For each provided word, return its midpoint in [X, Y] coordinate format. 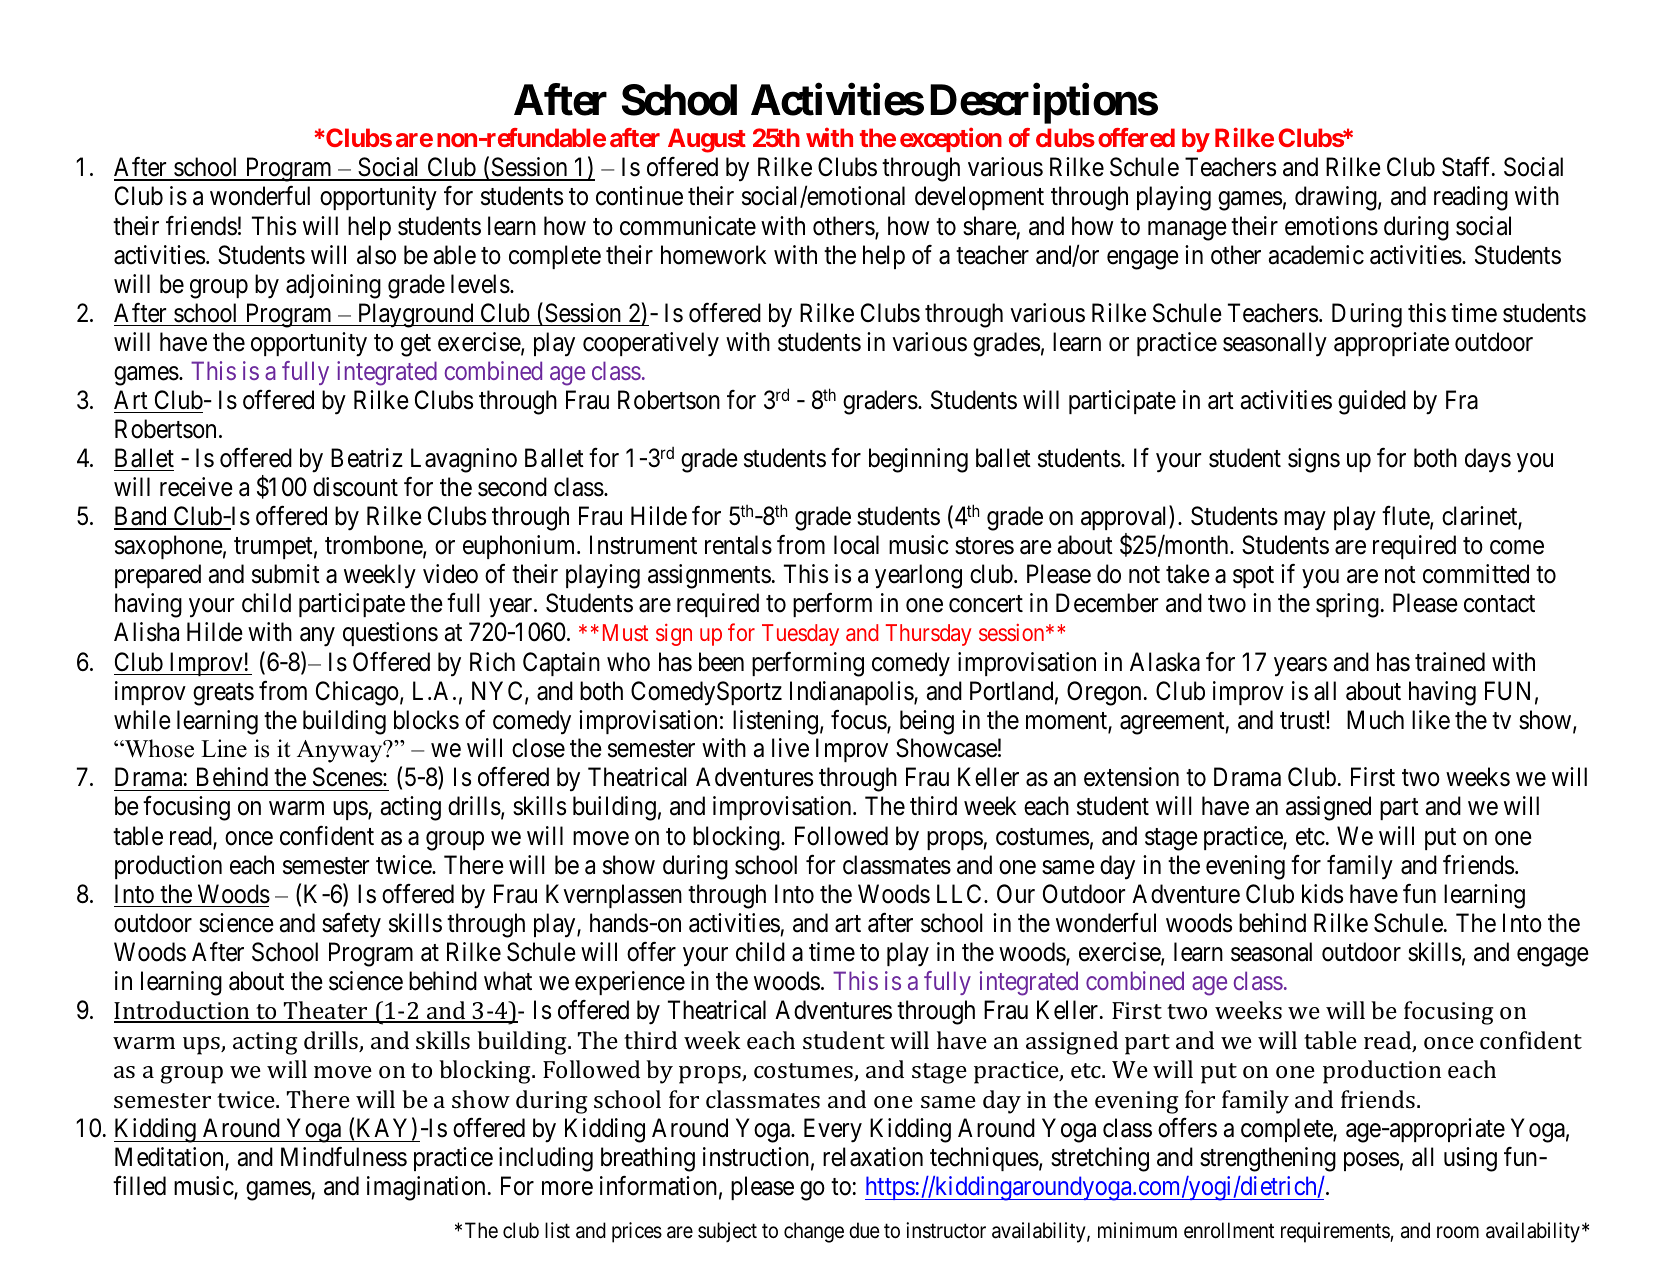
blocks [426, 720]
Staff [1468, 167]
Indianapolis [852, 693]
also [376, 255]
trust [1303, 721]
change [814, 1232]
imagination [426, 1188]
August [707, 140]
